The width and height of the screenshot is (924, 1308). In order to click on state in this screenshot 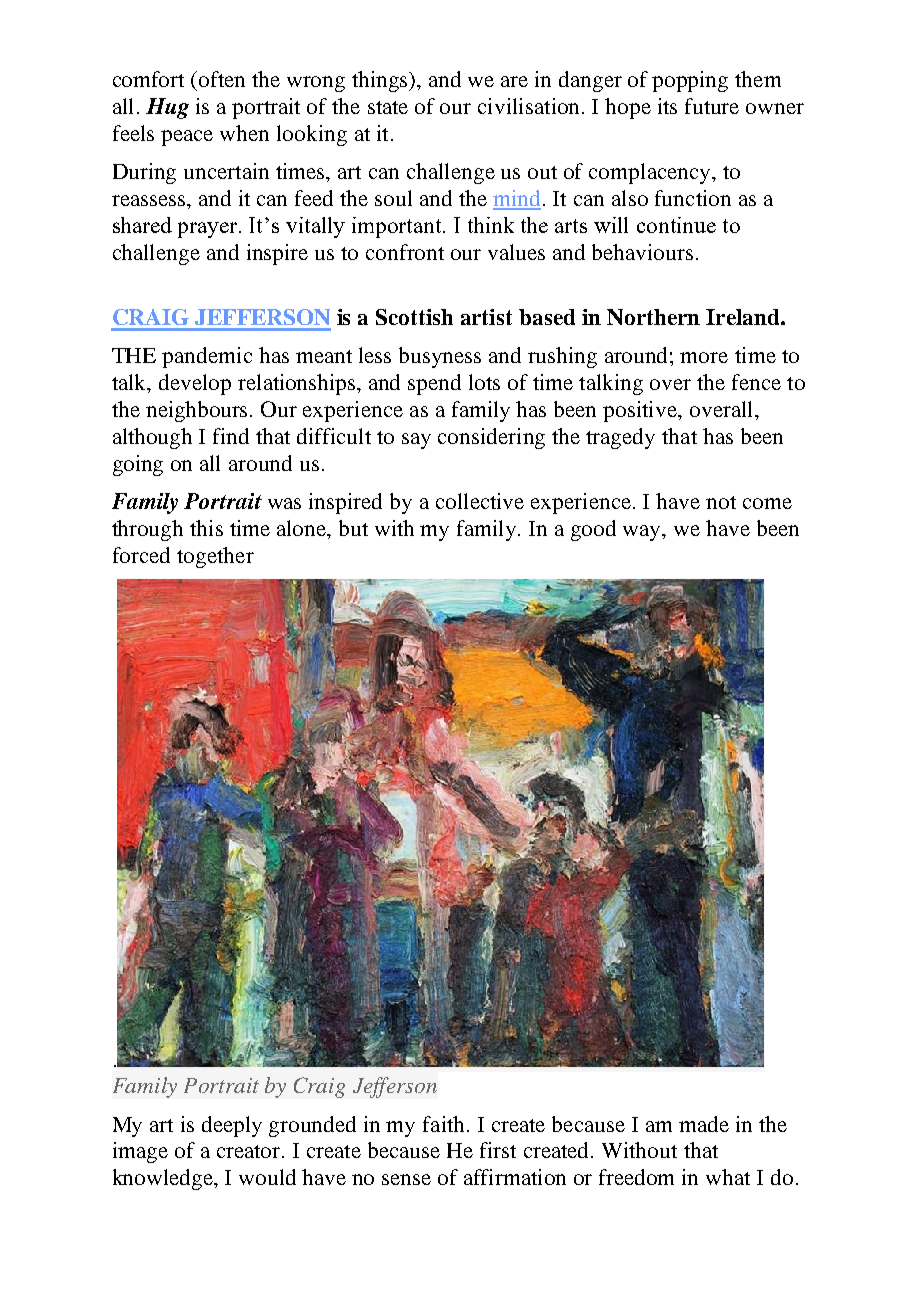, I will do `click(388, 107)`.
